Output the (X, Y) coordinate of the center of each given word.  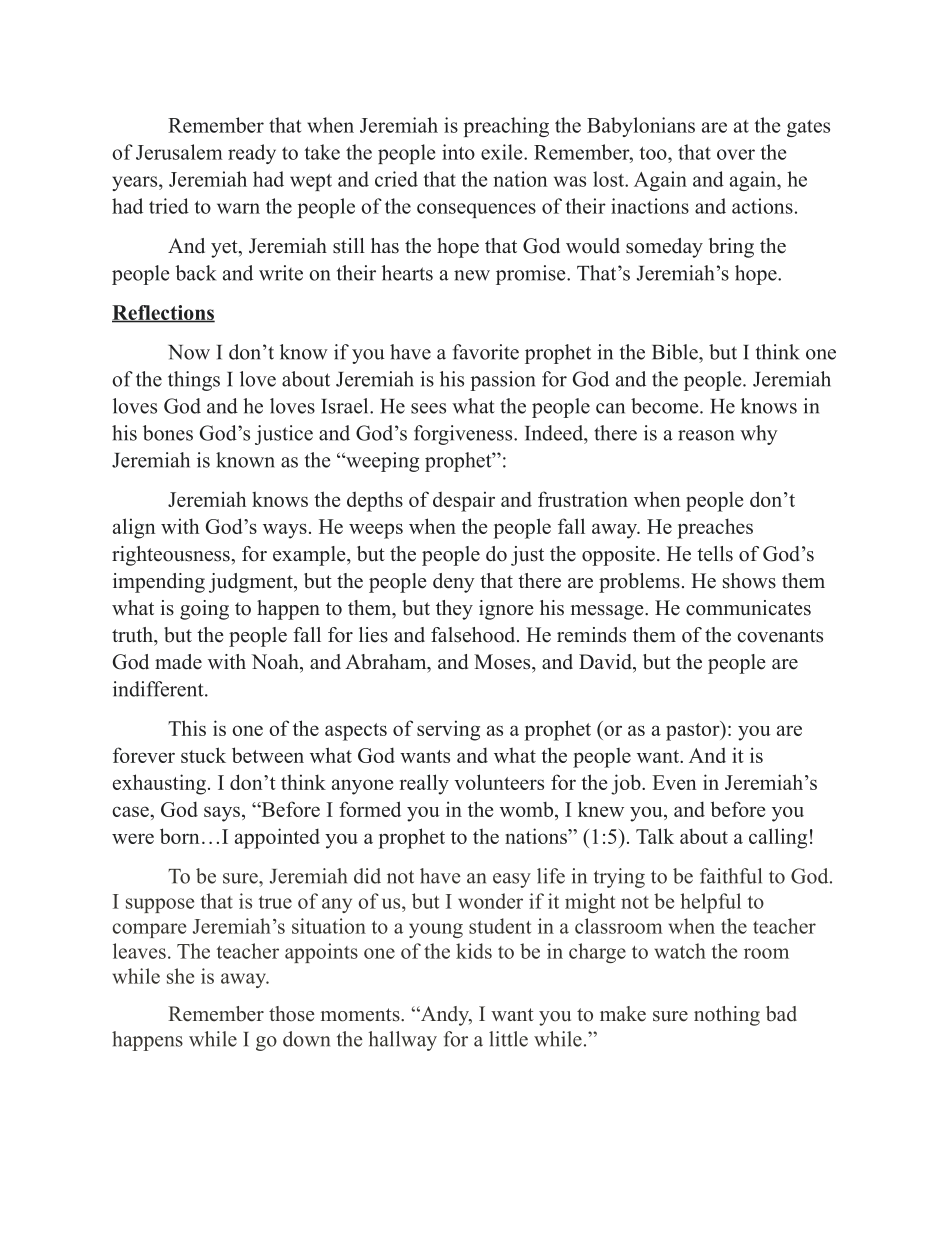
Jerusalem (179, 152)
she (180, 976)
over (736, 154)
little (508, 1039)
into (458, 152)
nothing (727, 1016)
